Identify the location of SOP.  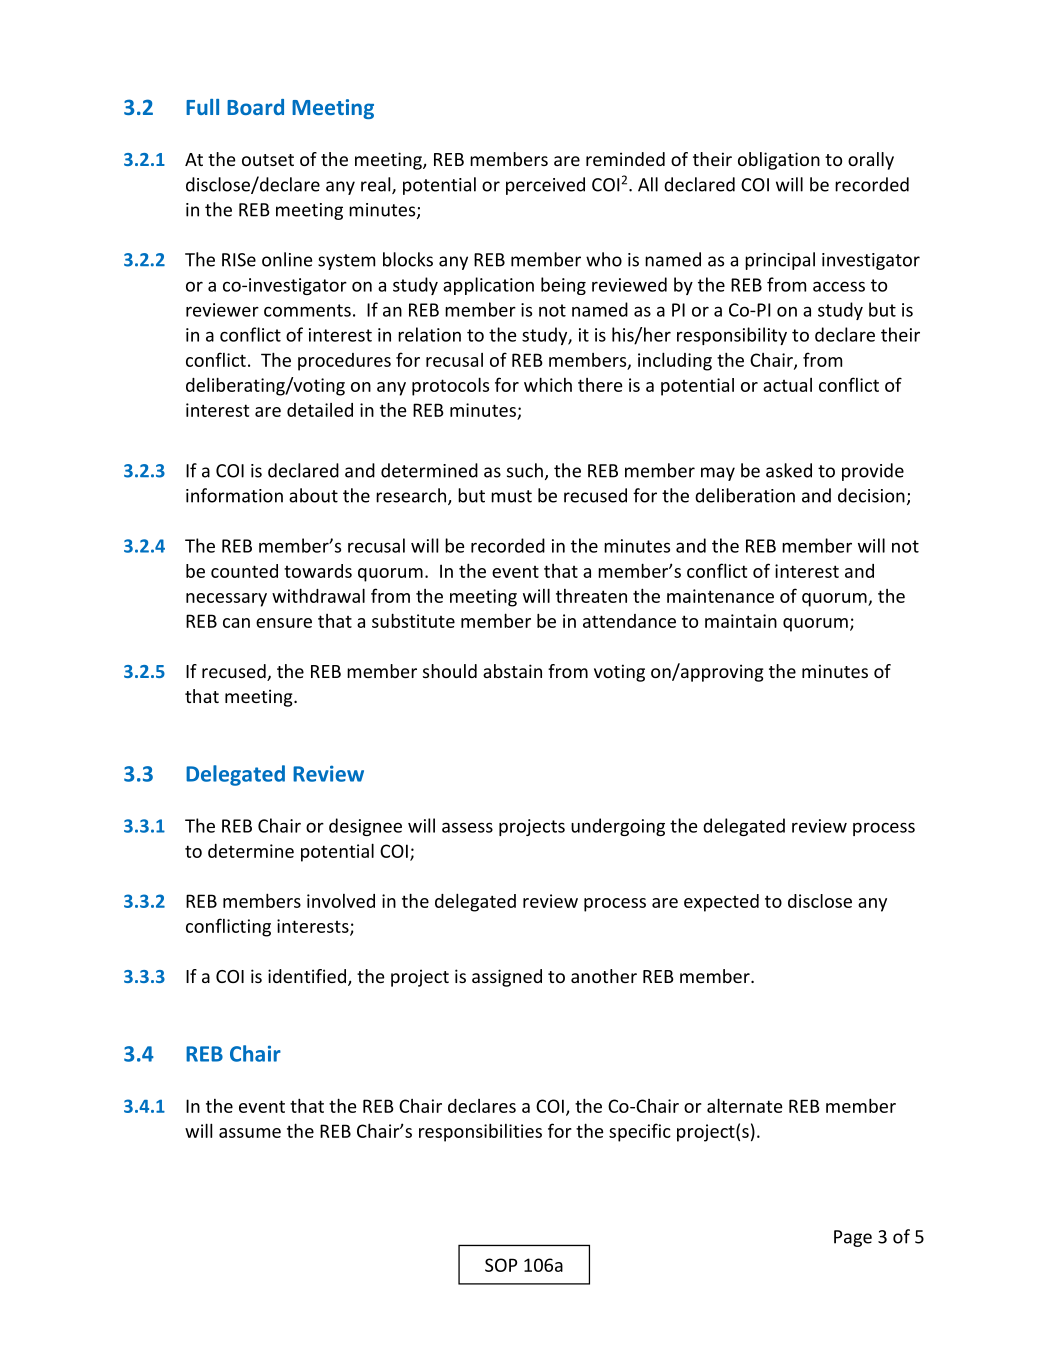
(501, 1265).
